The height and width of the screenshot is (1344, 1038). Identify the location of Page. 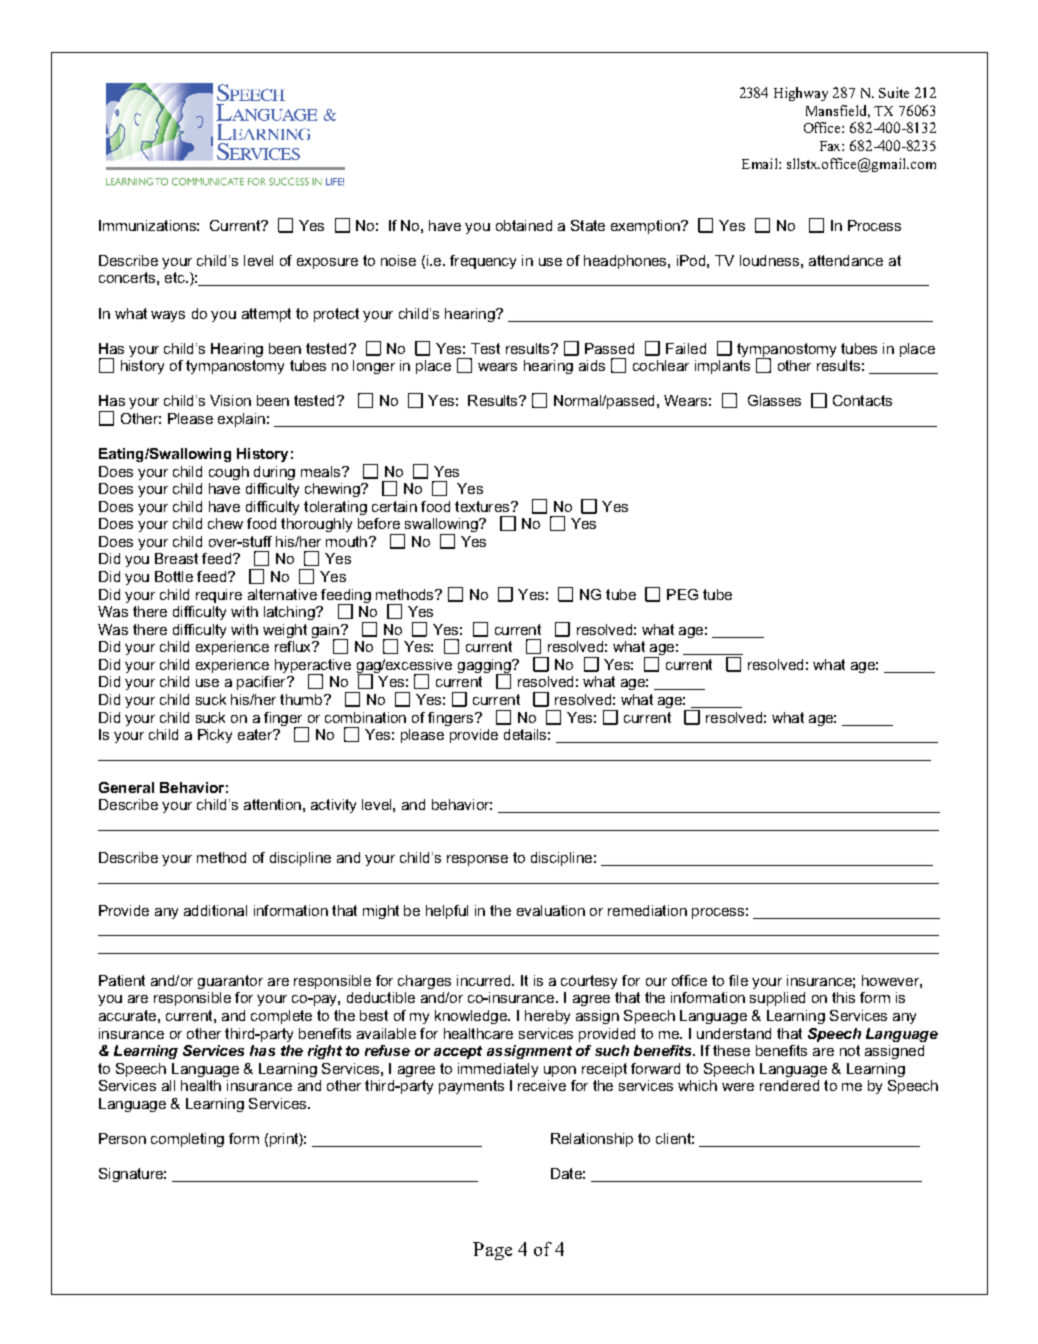
(492, 1251).
